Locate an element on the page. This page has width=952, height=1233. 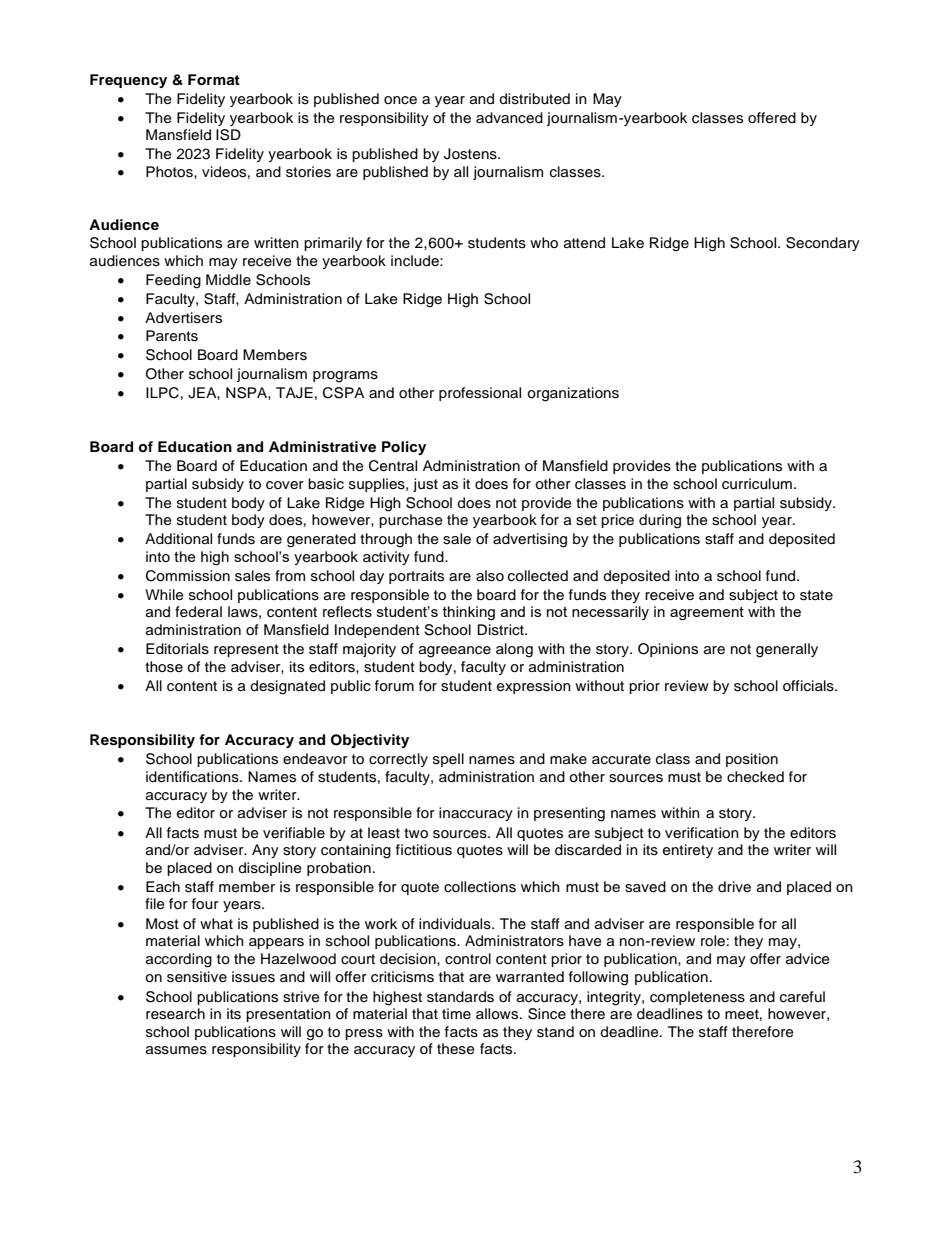
curriculum is located at coordinates (757, 484).
